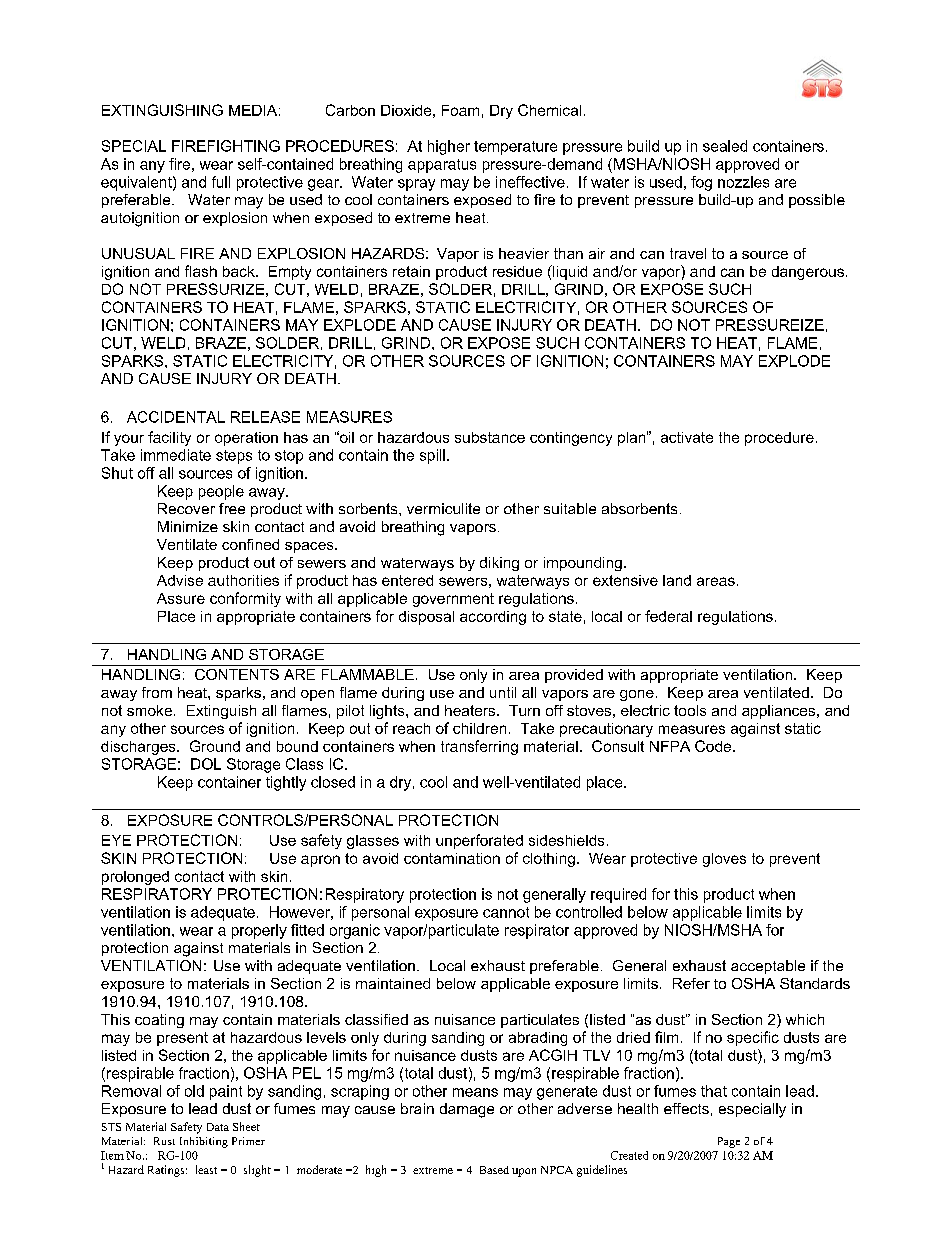  Describe the element at coordinates (725, 146) in the image. I see `sealed` at that location.
